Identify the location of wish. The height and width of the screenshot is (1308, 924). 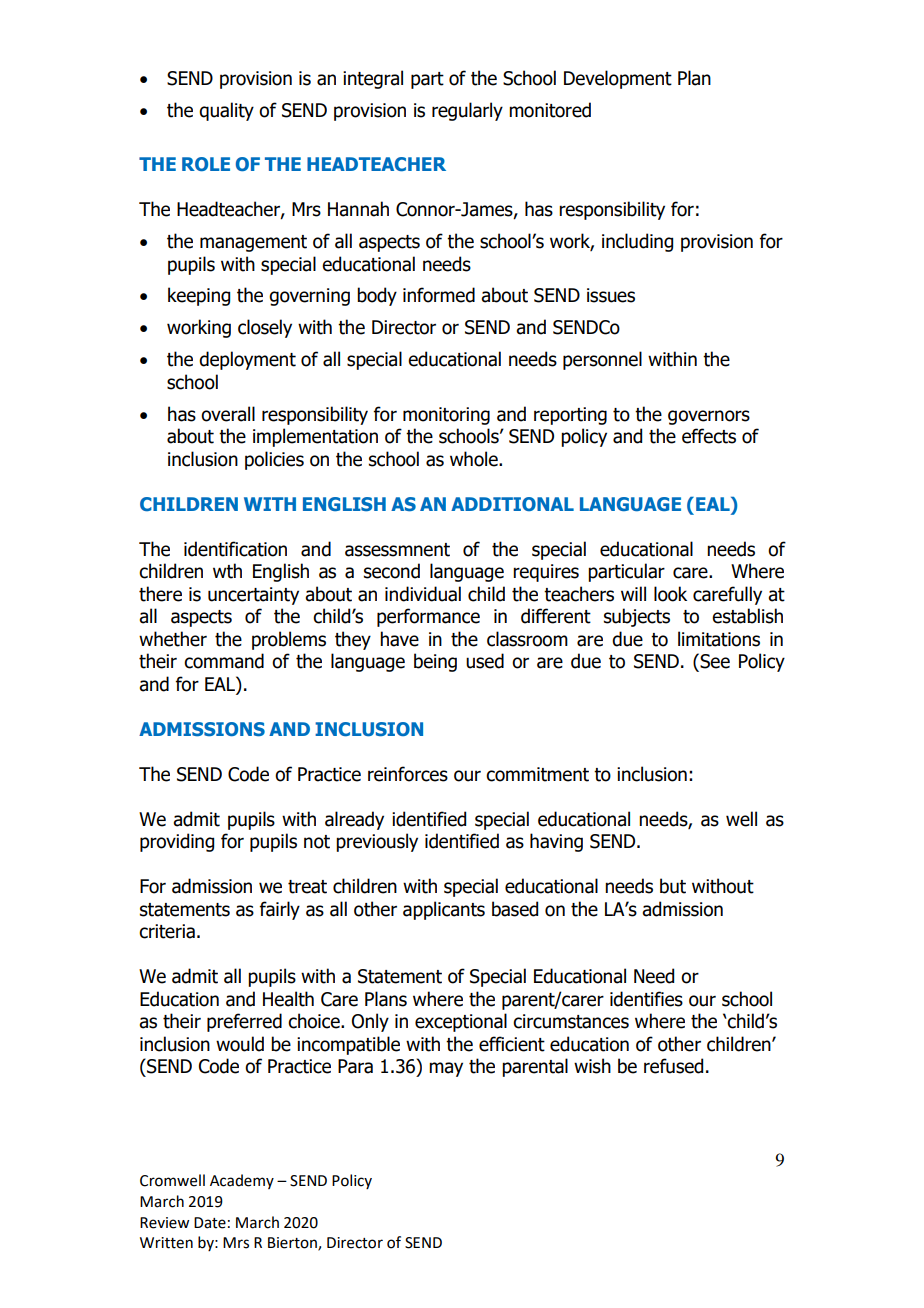
(592, 1066).
